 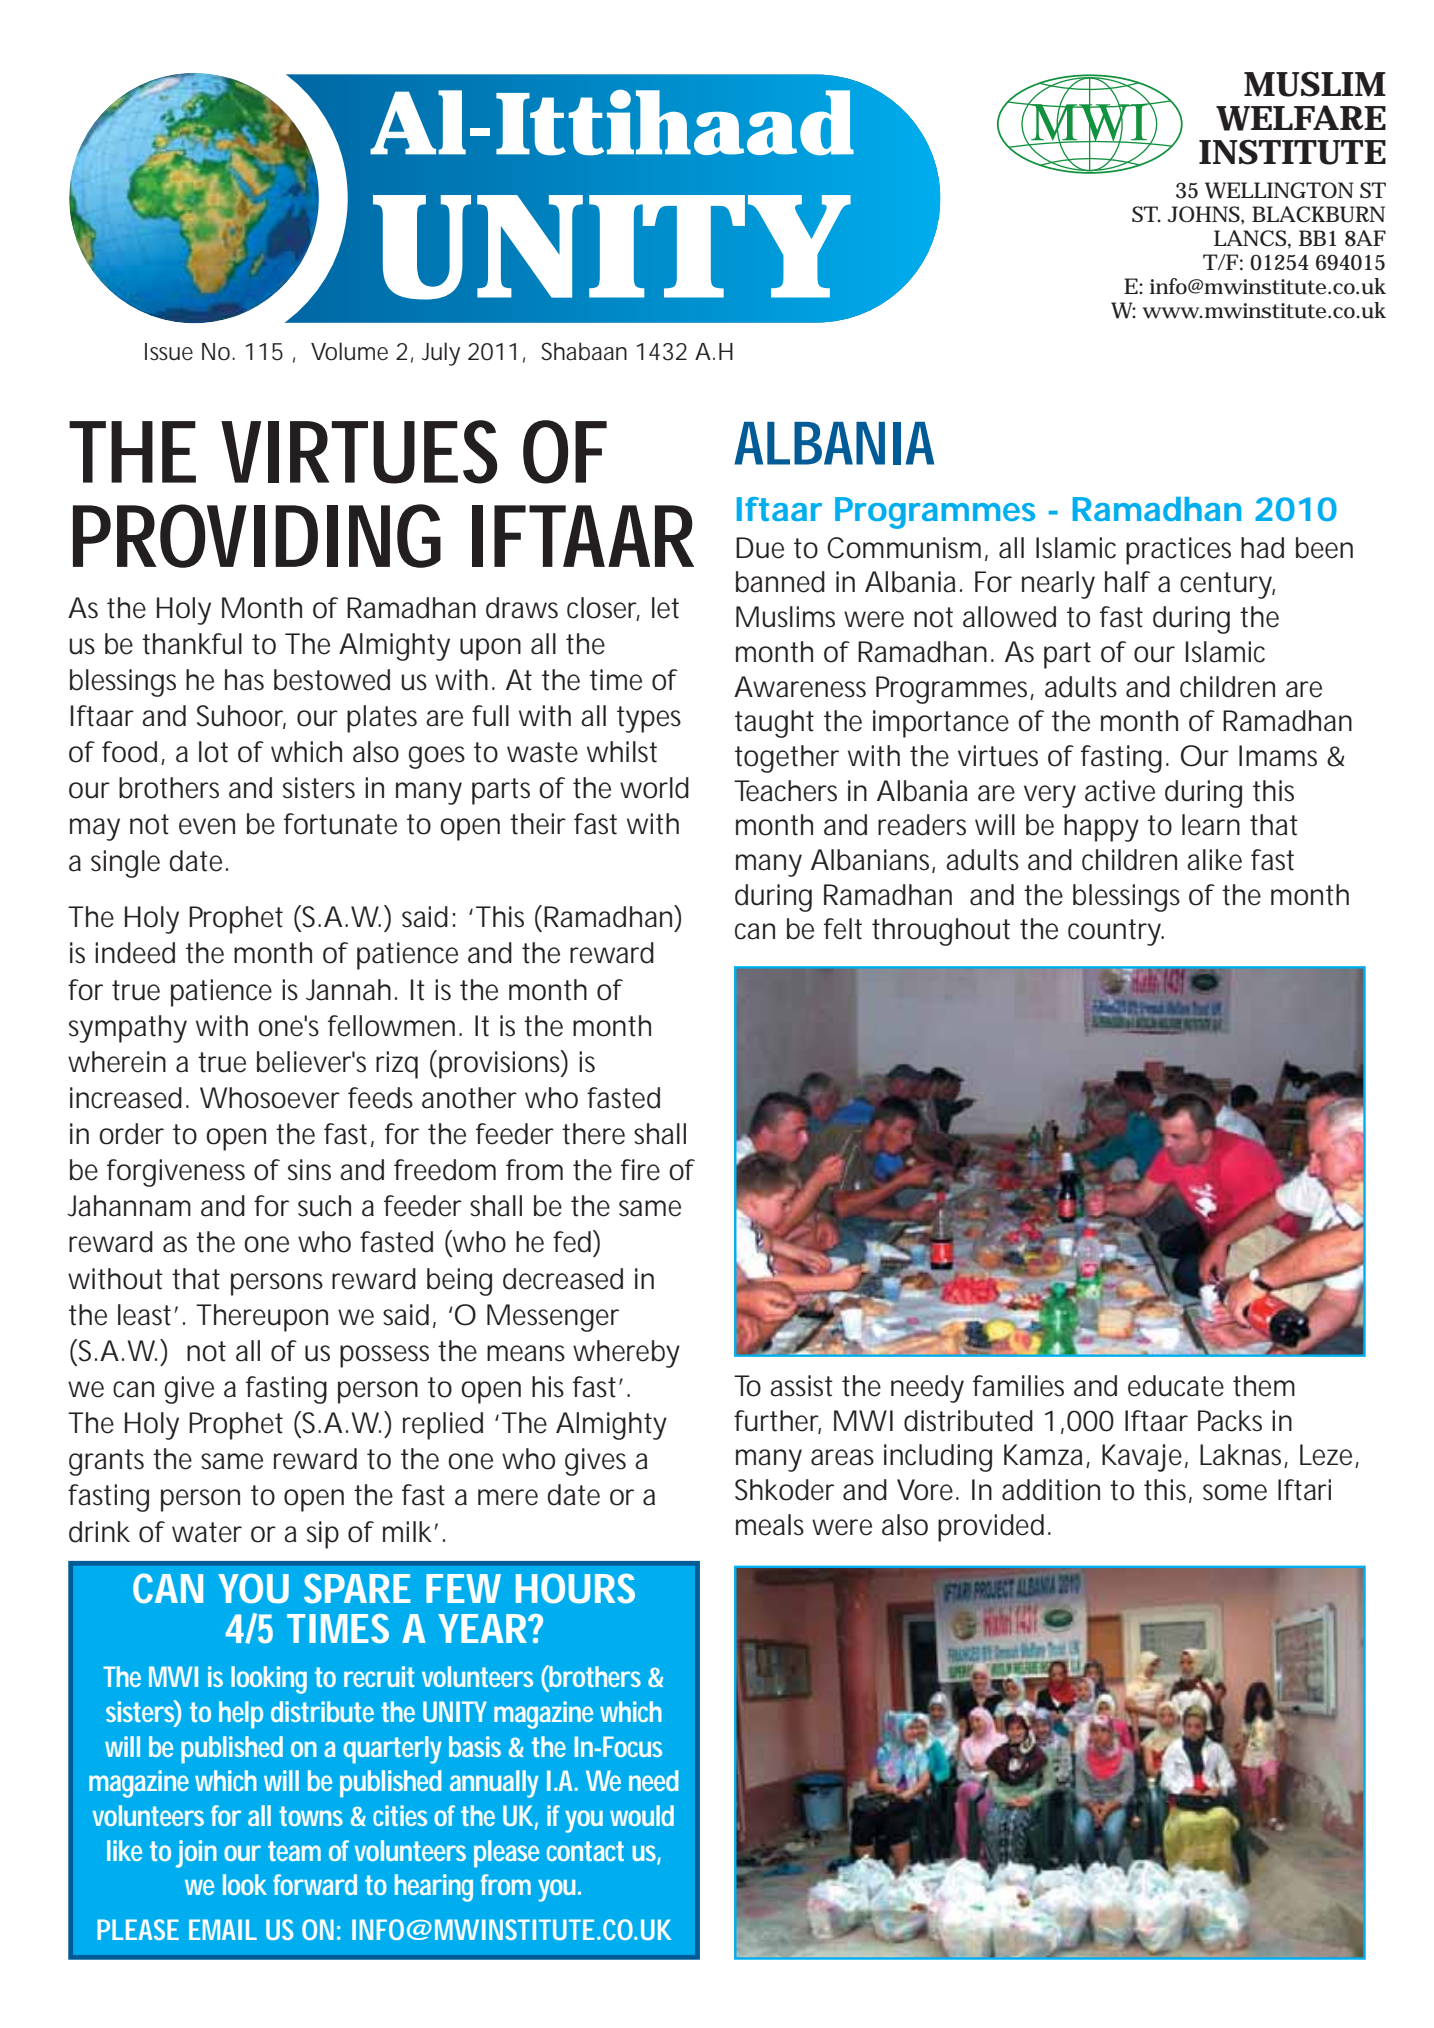 What do you see at coordinates (169, 352) in the image?
I see `Issue` at bounding box center [169, 352].
